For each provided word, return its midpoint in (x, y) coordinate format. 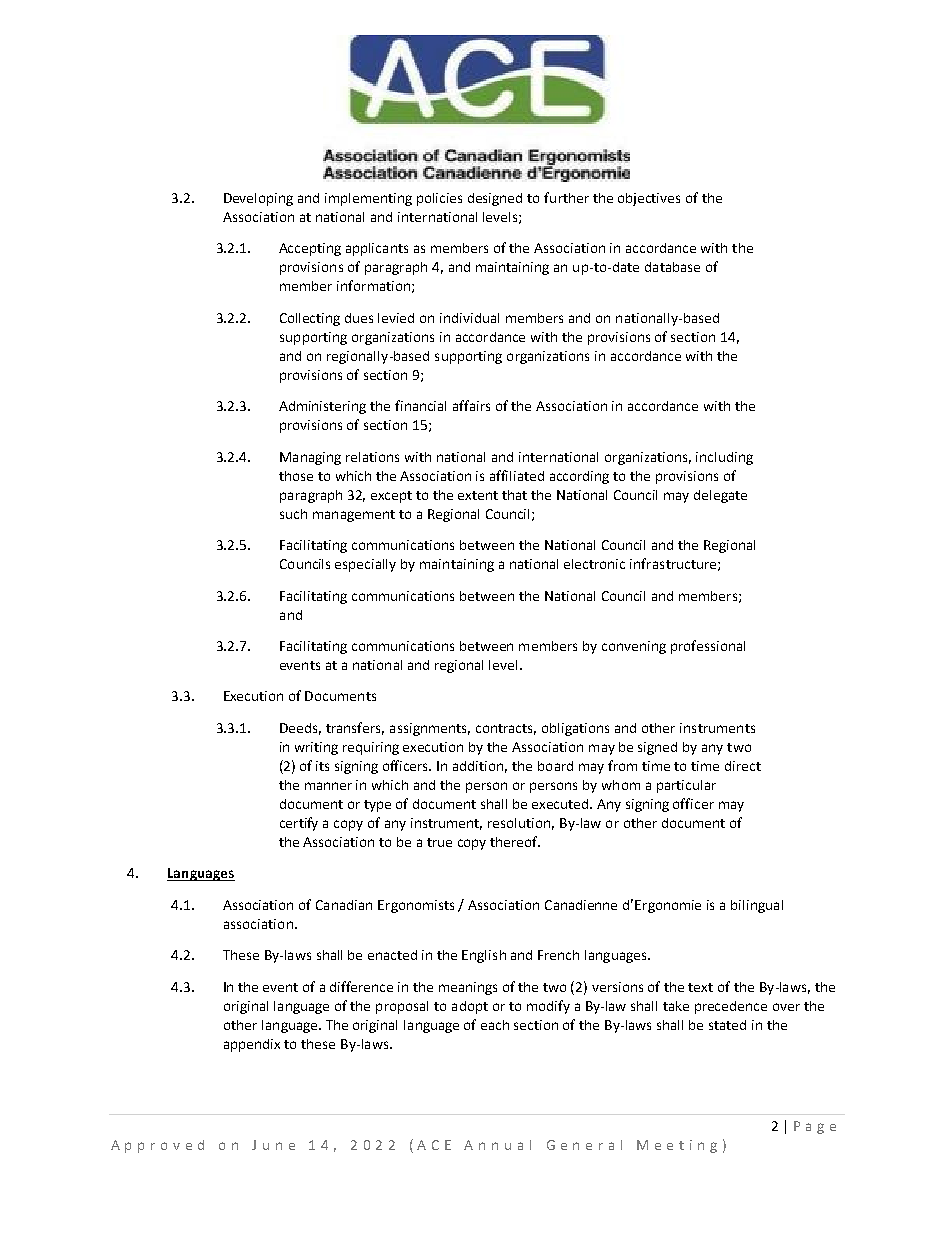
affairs (471, 405)
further (566, 197)
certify (299, 824)
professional (708, 647)
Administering (322, 407)
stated (727, 1025)
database (672, 267)
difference (361, 986)
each (495, 1025)
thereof (515, 841)
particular (686, 786)
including (724, 458)
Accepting (310, 249)
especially (365, 565)
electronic (594, 564)
